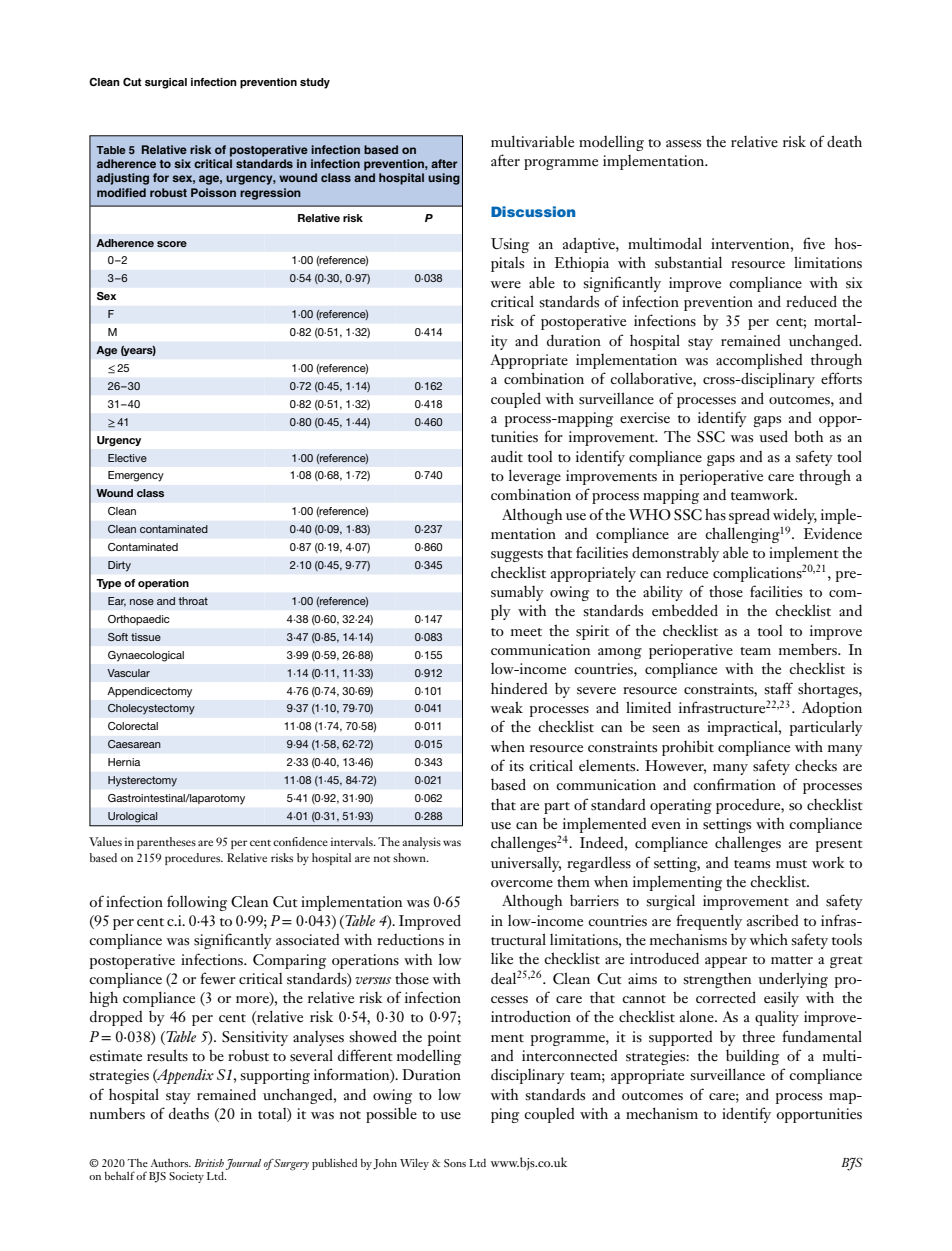 Image resolution: width=952 pixels, height=1251 pixels. I want to click on Discussion, so click(533, 211).
